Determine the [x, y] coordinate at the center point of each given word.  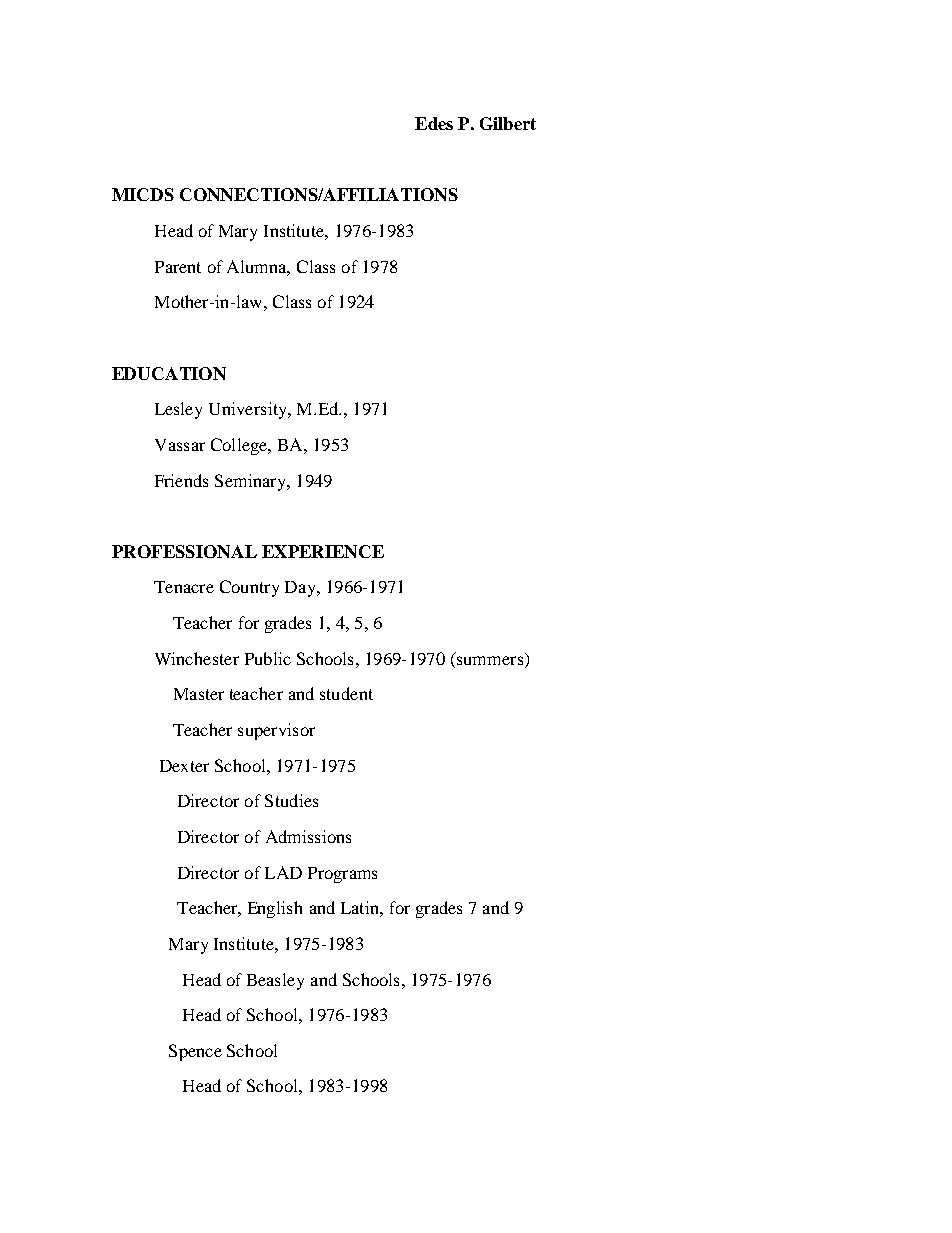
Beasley [275, 981]
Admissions [308, 836]
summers [490, 659]
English [275, 909]
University [249, 410]
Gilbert [508, 123]
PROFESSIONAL [184, 551]
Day [301, 589]
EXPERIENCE [323, 551]
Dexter [184, 766]
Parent [178, 267]
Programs [342, 875]
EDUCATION [169, 373]
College [240, 446]
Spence [195, 1052]
